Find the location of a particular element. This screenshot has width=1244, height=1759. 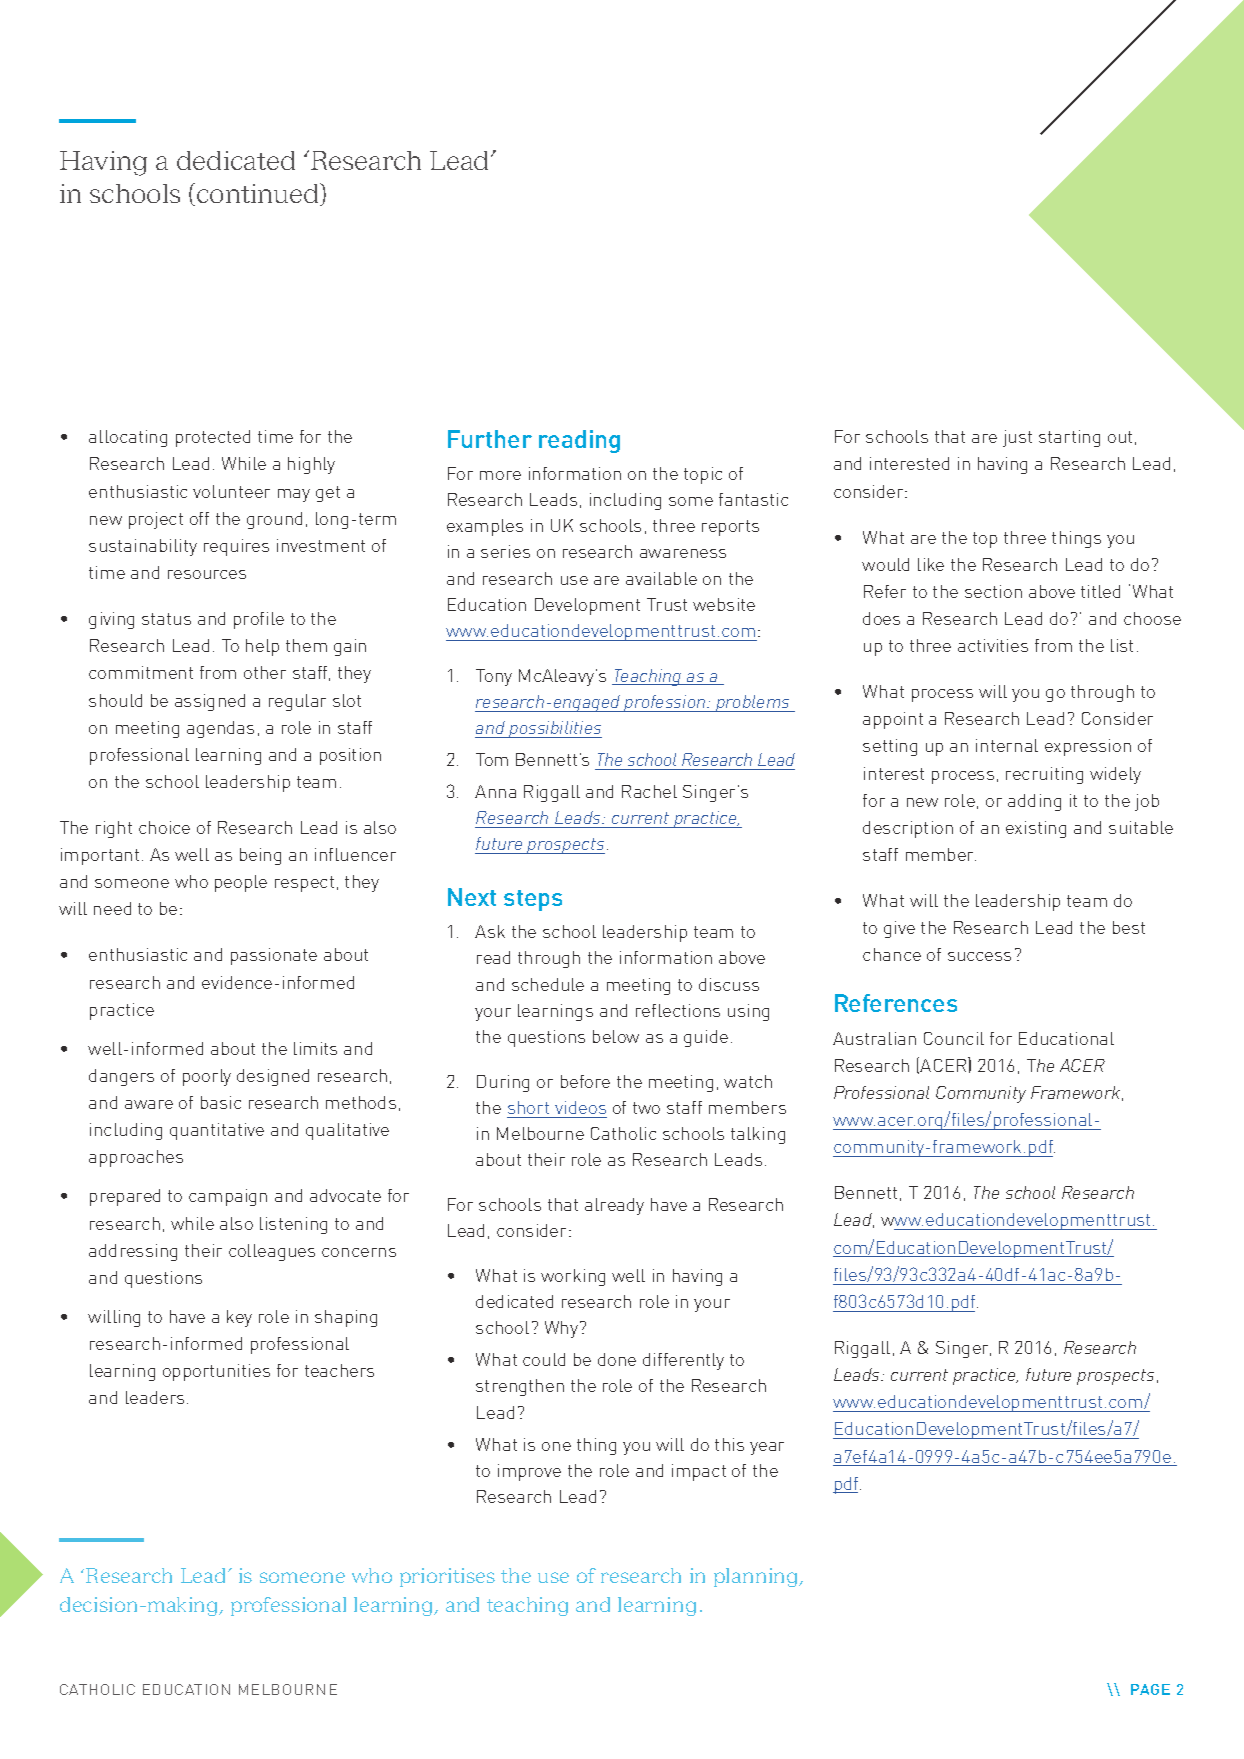

continued is located at coordinates (259, 194).
